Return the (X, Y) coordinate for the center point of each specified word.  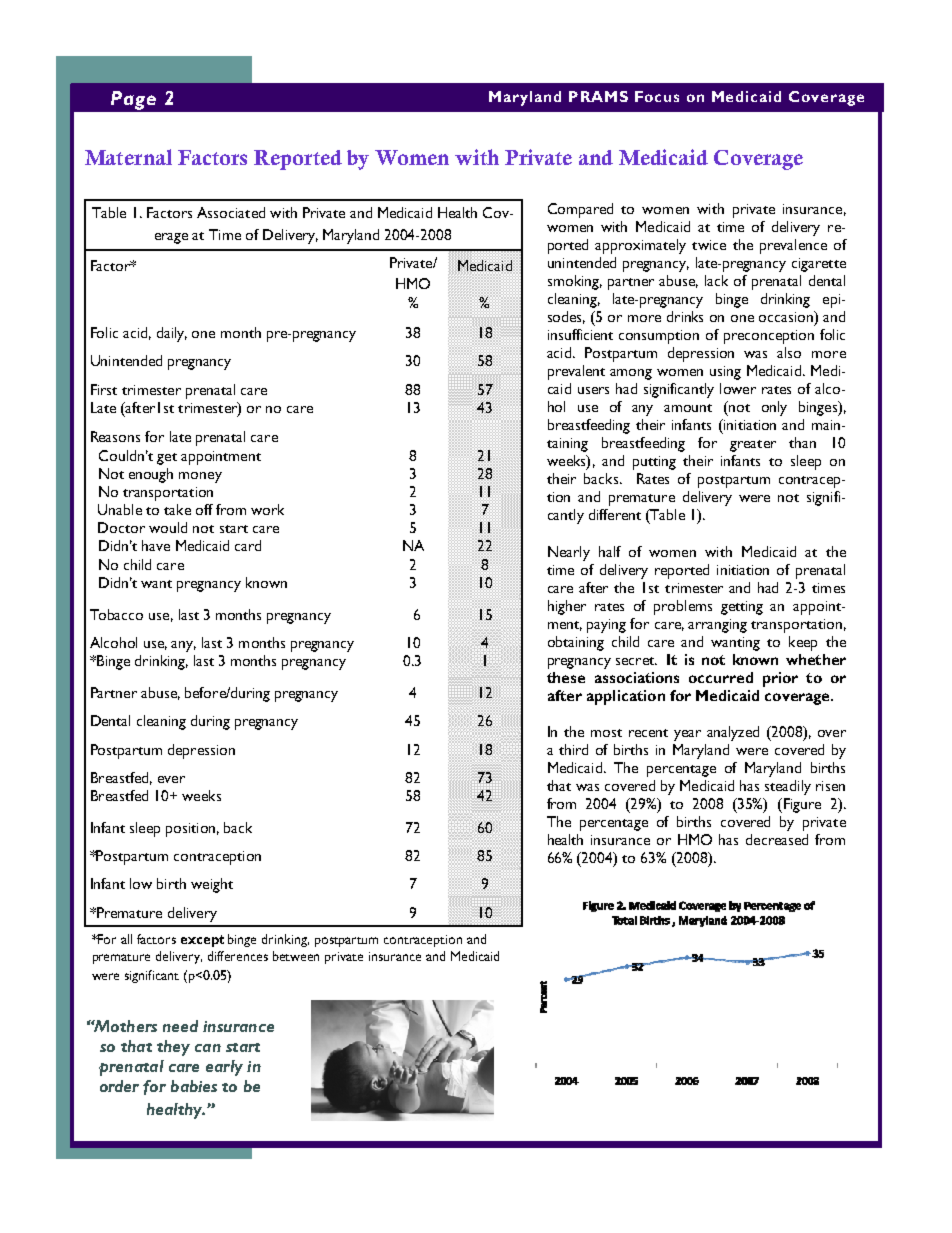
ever (171, 779)
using (725, 373)
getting (742, 608)
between (296, 956)
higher (567, 607)
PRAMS (598, 96)
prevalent (576, 372)
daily (172, 334)
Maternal (128, 157)
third (573, 749)
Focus (657, 96)
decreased (777, 839)
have (156, 545)
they (173, 1048)
